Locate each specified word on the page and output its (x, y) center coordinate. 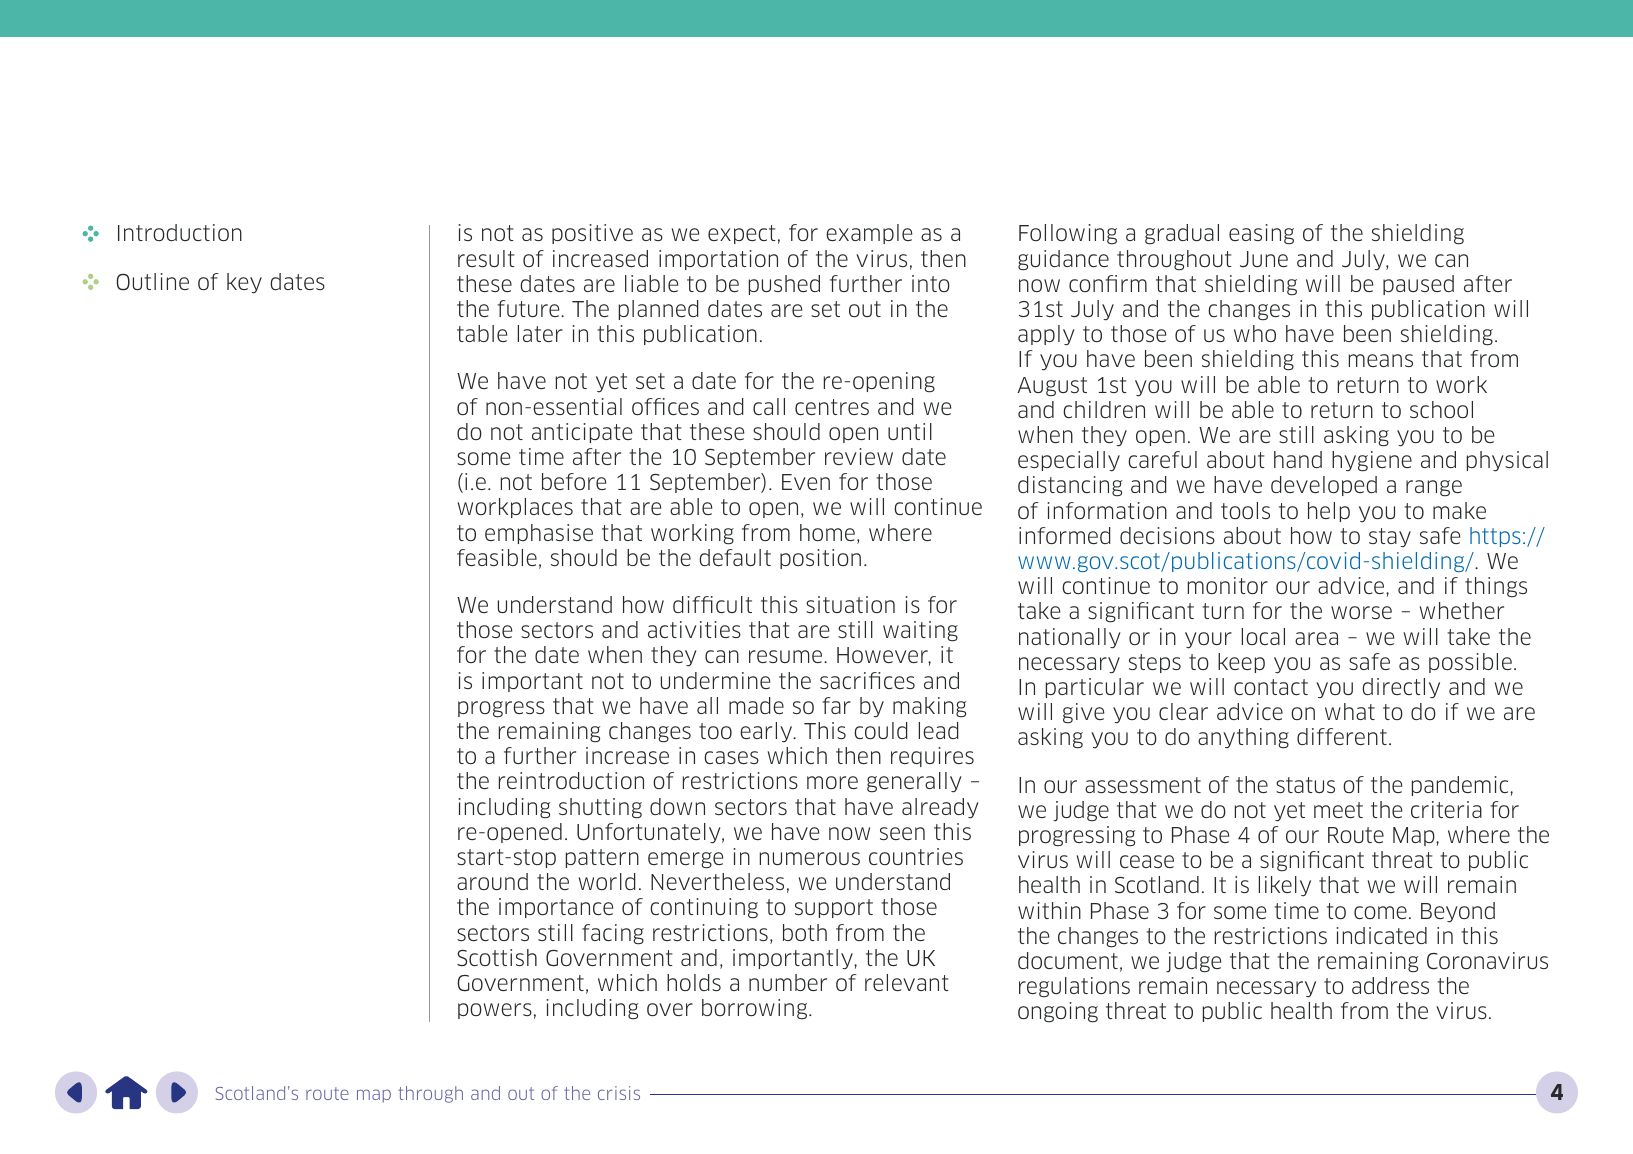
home (827, 532)
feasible (497, 557)
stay (1390, 538)
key (244, 283)
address (1390, 985)
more (832, 782)
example (869, 234)
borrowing (756, 1009)
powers (495, 1011)
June (1264, 259)
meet (1338, 810)
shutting (600, 808)
